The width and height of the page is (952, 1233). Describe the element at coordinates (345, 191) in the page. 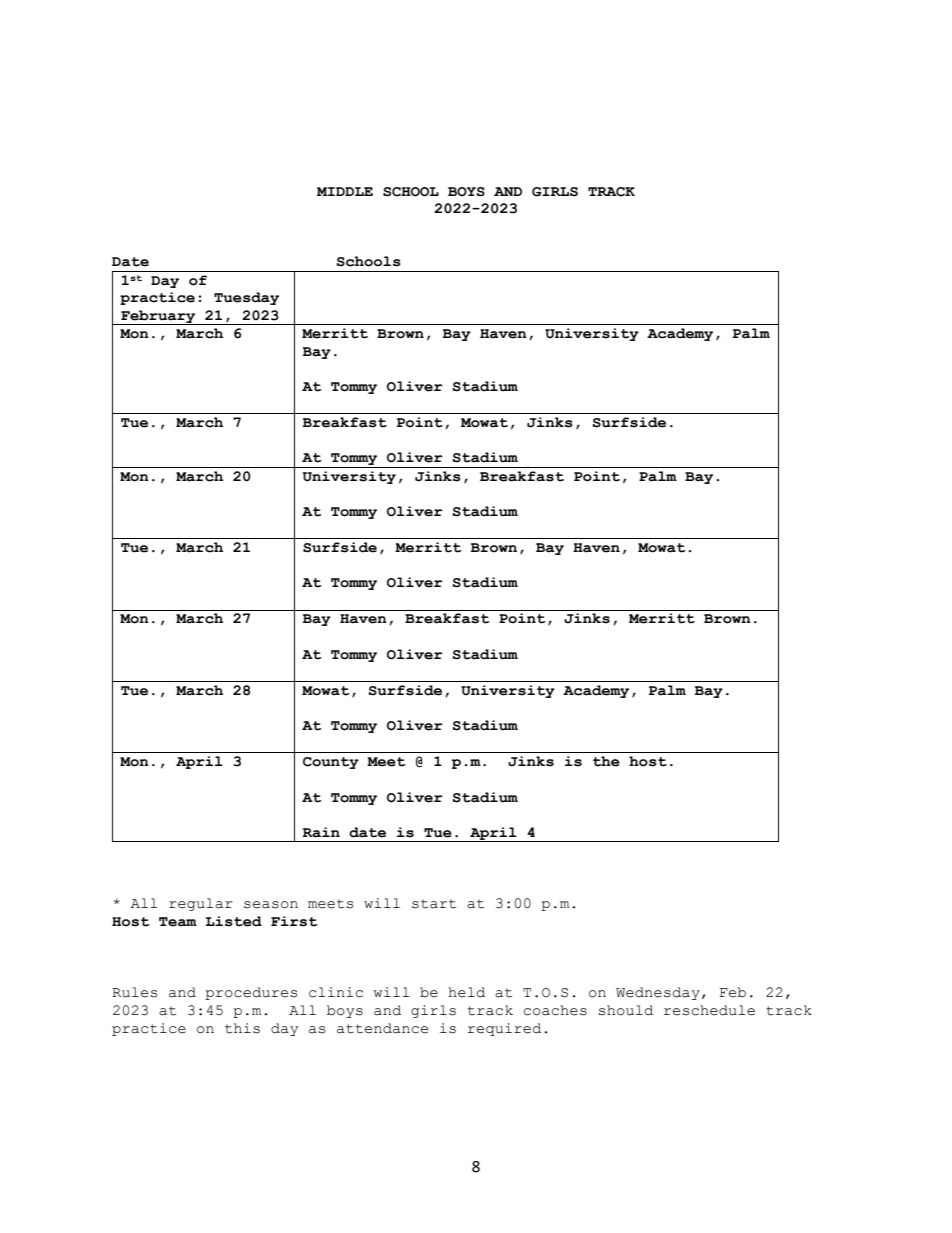

I see `MIDDLE` at that location.
